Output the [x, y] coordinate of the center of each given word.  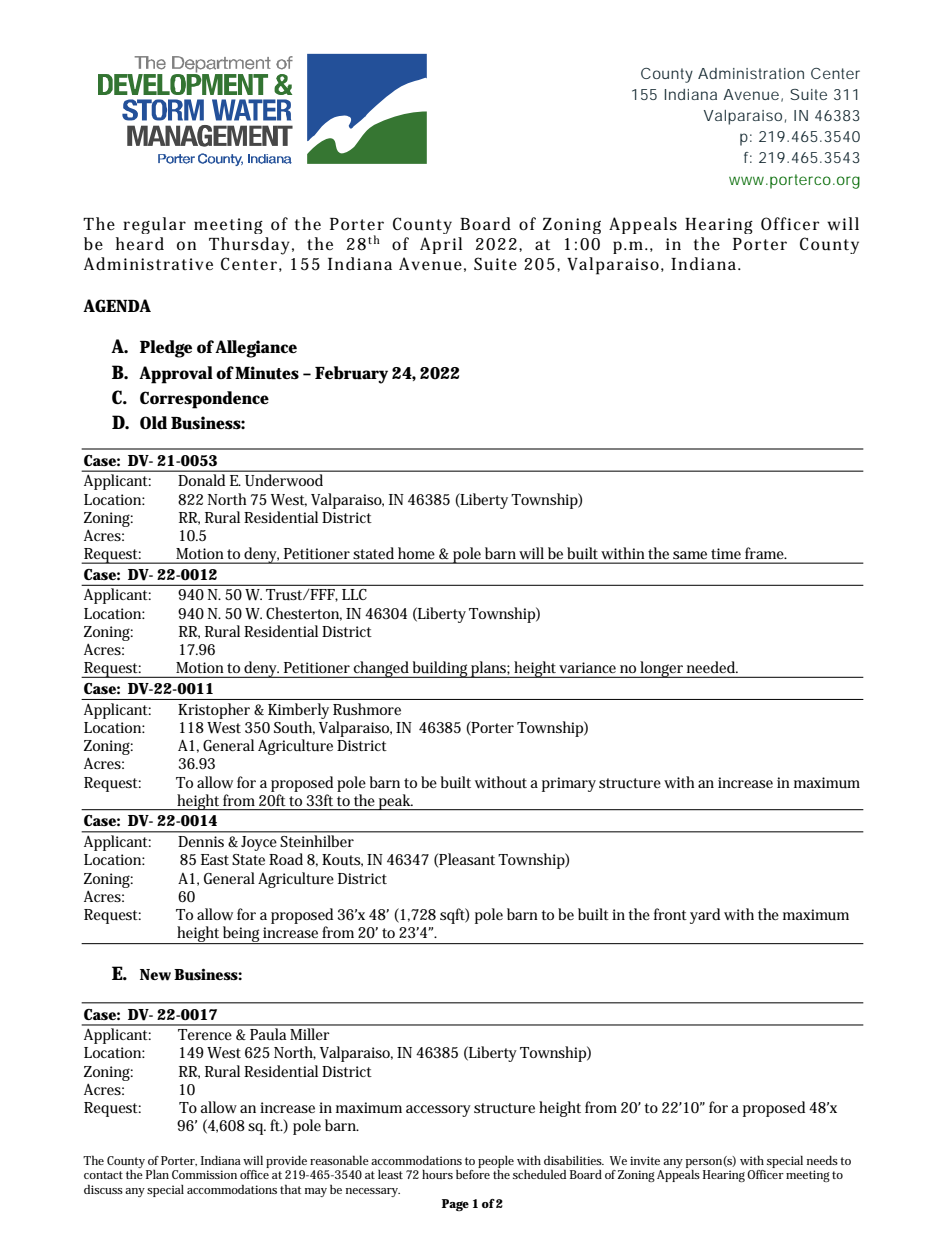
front [670, 914]
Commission [204, 1174]
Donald [202, 480]
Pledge [166, 349]
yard [705, 916]
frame [765, 553]
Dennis [201, 841]
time [726, 553]
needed [712, 667]
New [155, 975]
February [351, 375]
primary [569, 784]
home [416, 553]
